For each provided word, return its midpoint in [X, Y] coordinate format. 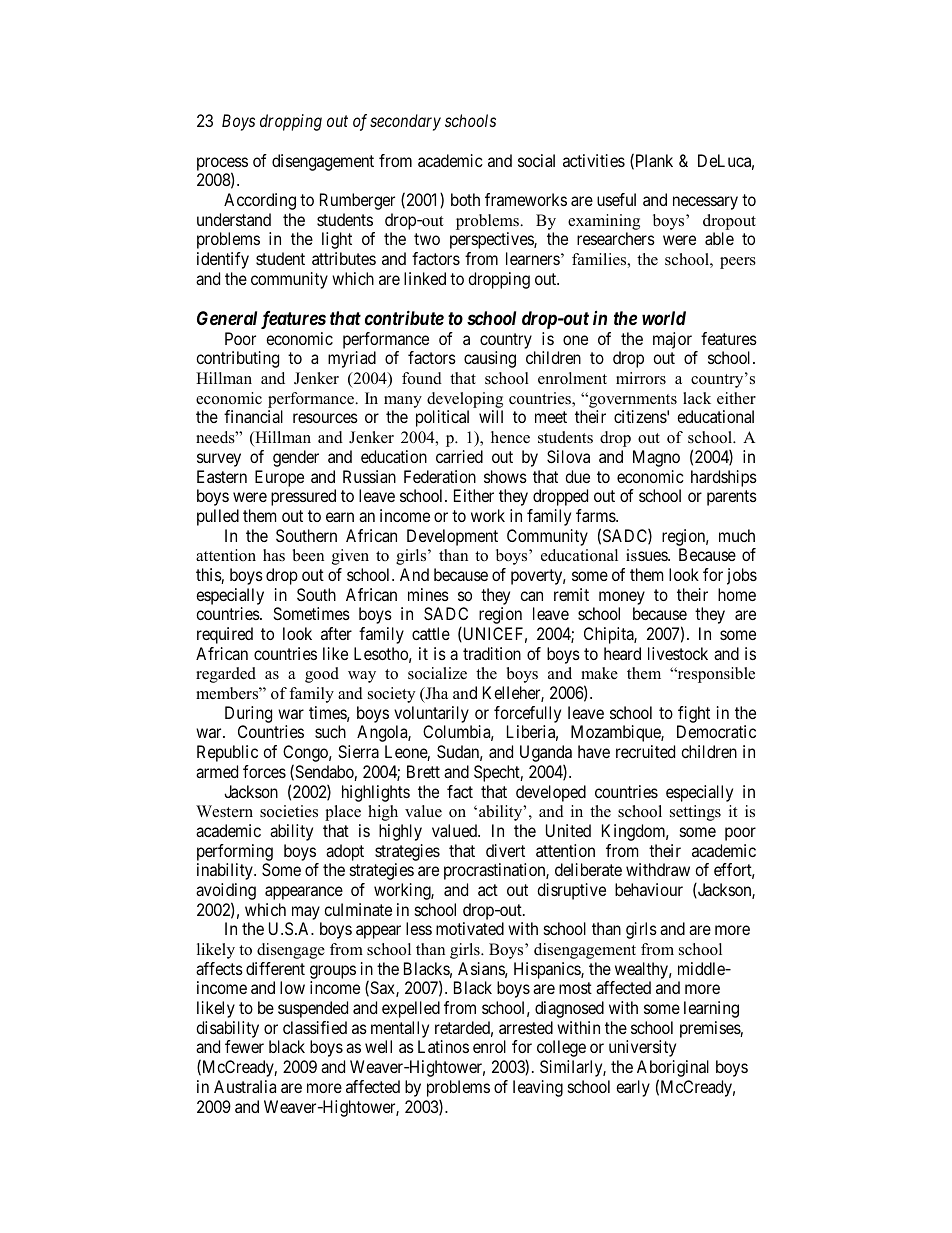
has [274, 555]
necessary [705, 203]
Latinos [443, 1046]
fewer [244, 1046]
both [465, 199]
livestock [678, 653]
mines [428, 594]
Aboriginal [673, 1070]
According [260, 201]
